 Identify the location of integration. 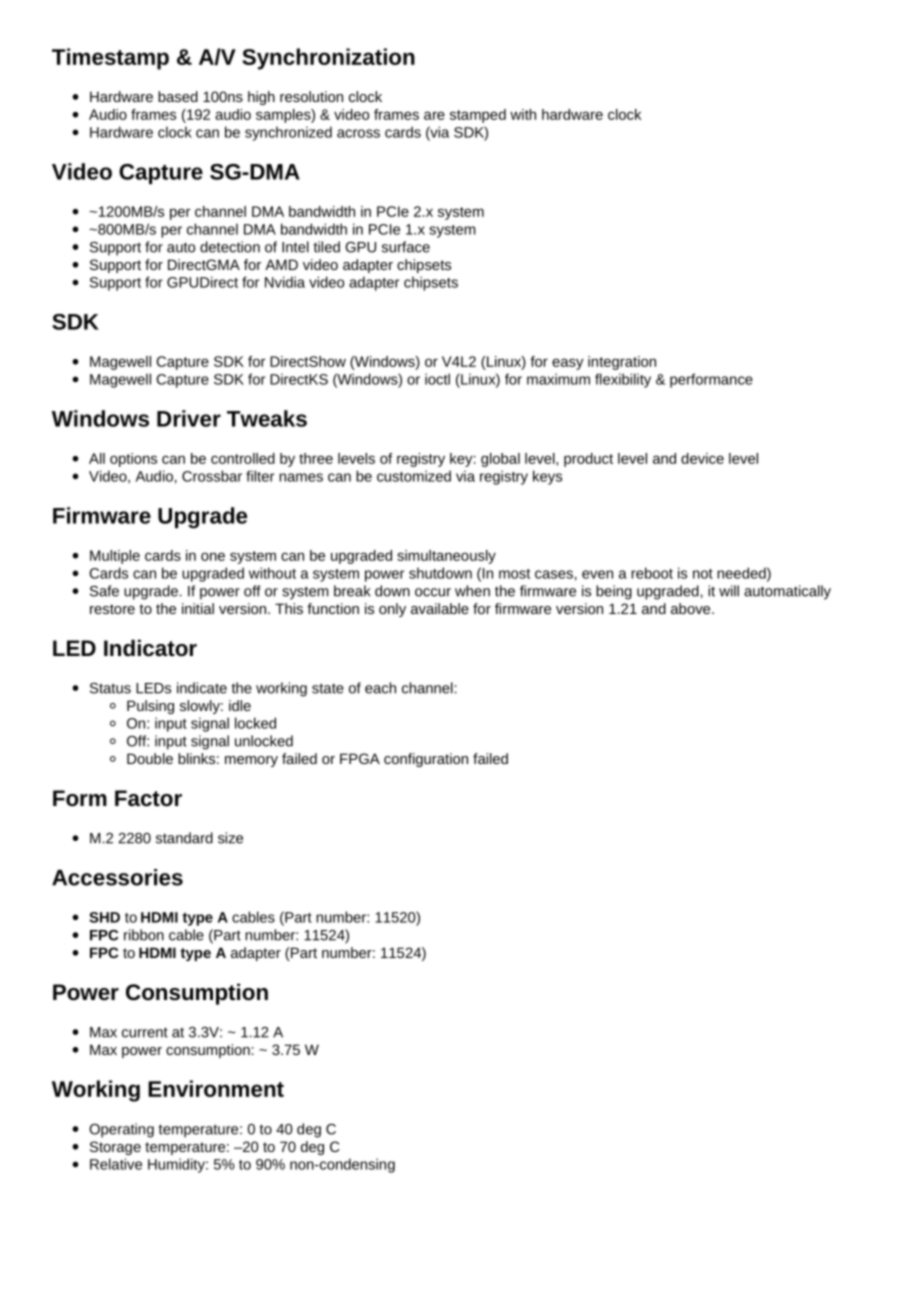
(622, 363).
